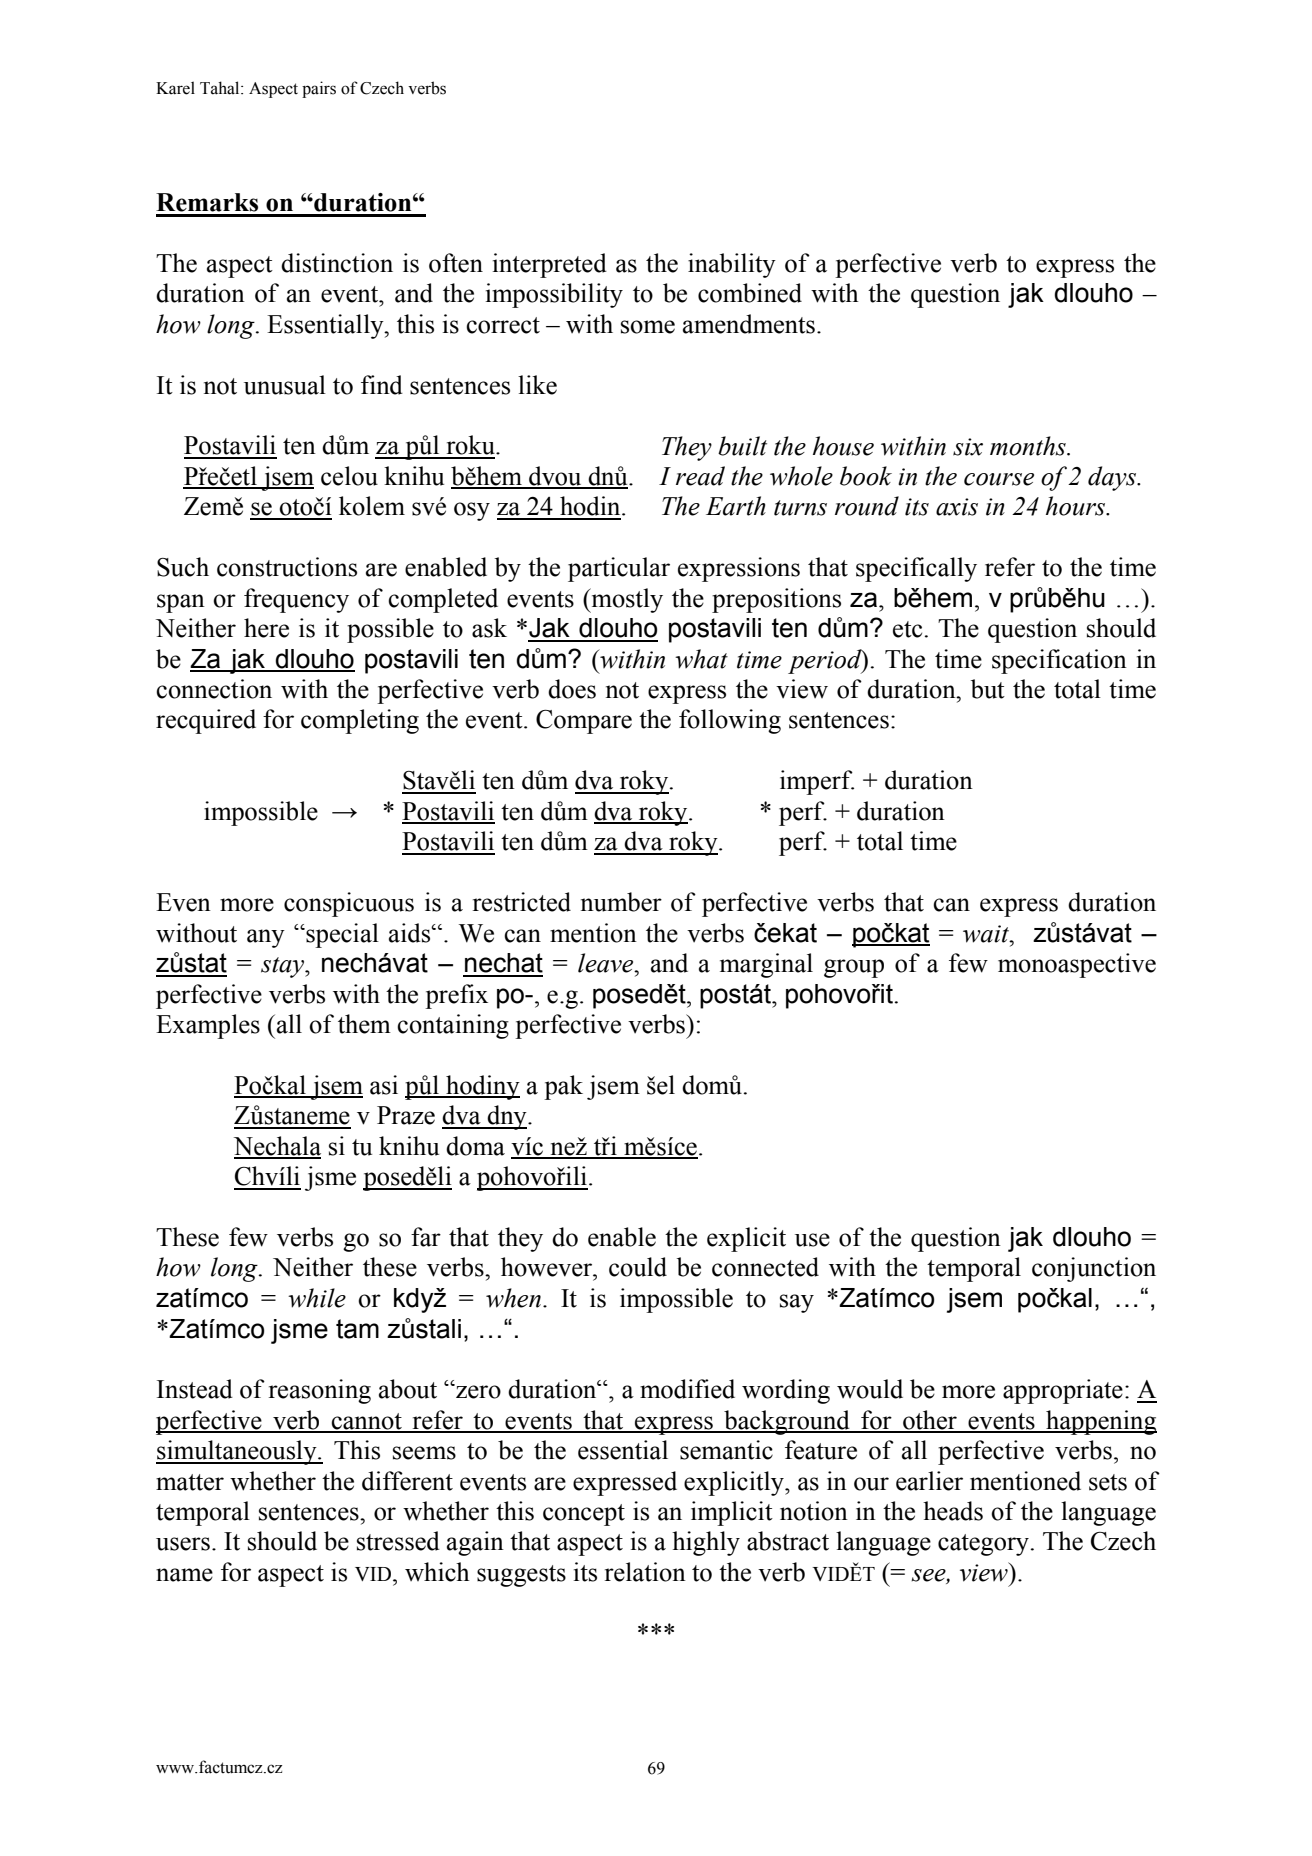  Describe the element at coordinates (750, 293) in the screenshot. I see `combined` at that location.
